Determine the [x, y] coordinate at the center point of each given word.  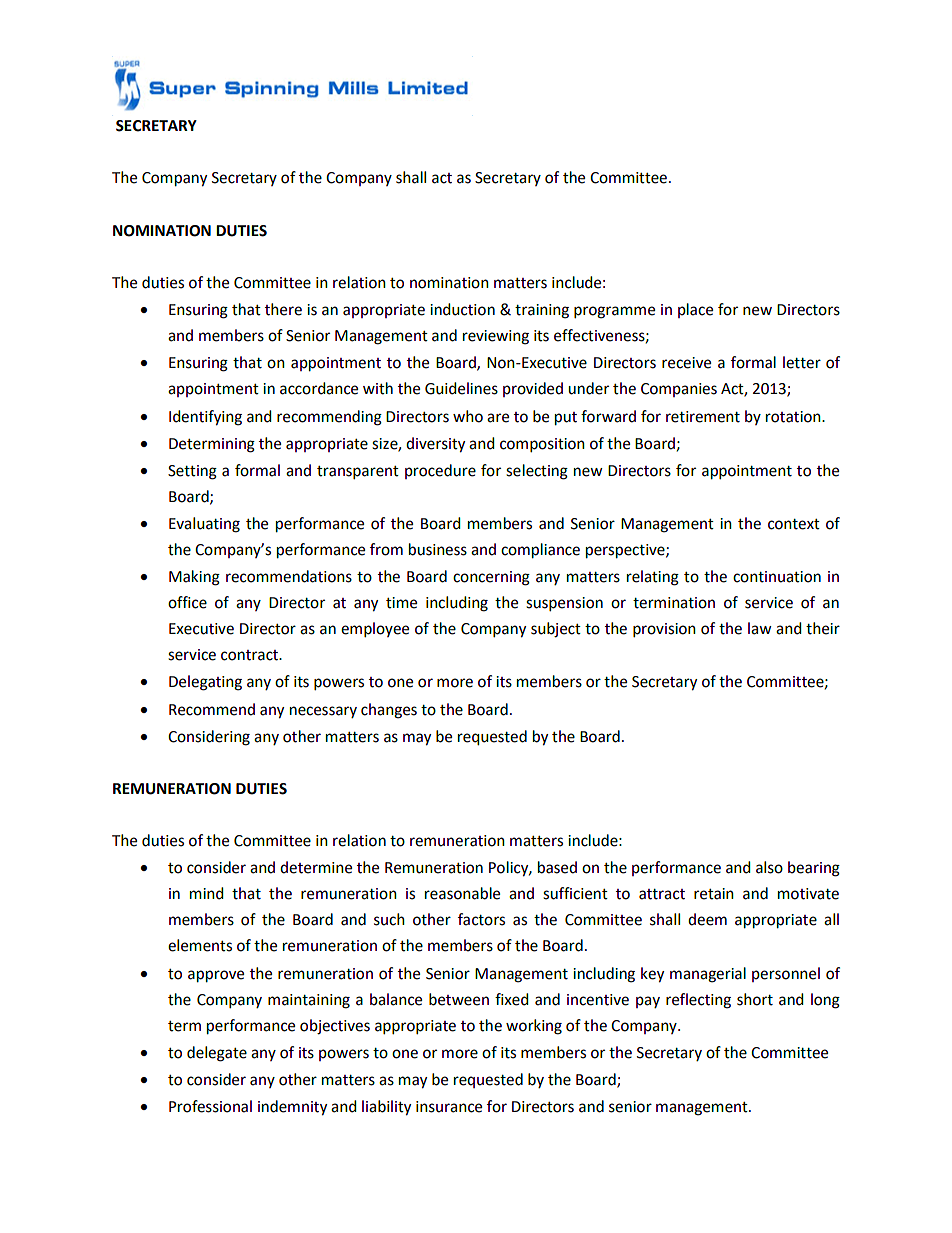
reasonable [462, 893]
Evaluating [204, 525]
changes [389, 711]
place [695, 310]
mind [207, 893]
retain [714, 894]
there [283, 309]
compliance [540, 551]
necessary [323, 712]
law [760, 628]
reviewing [496, 337]
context [794, 524]
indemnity [292, 1108]
